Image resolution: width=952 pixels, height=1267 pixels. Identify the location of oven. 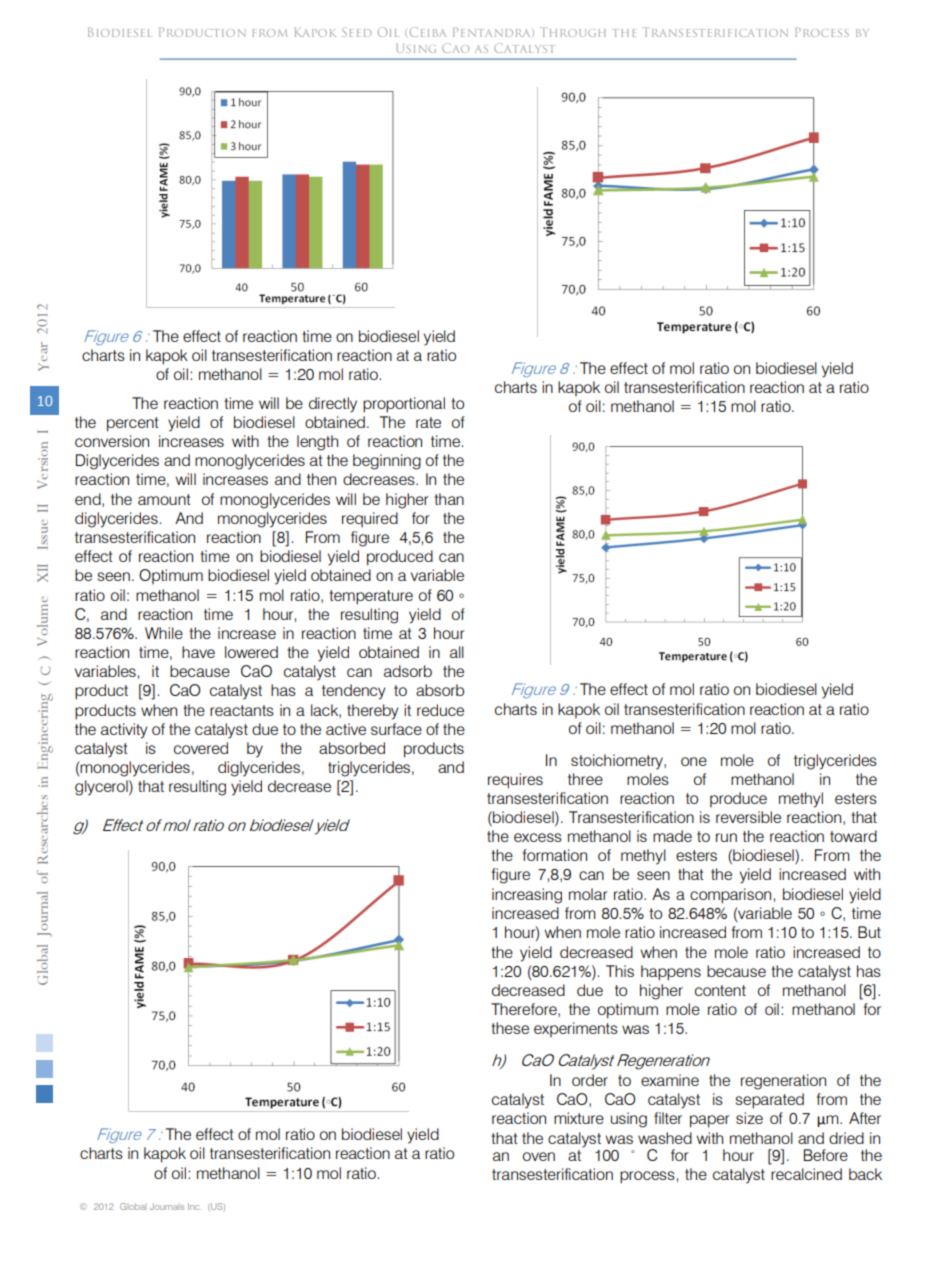
(539, 1156).
